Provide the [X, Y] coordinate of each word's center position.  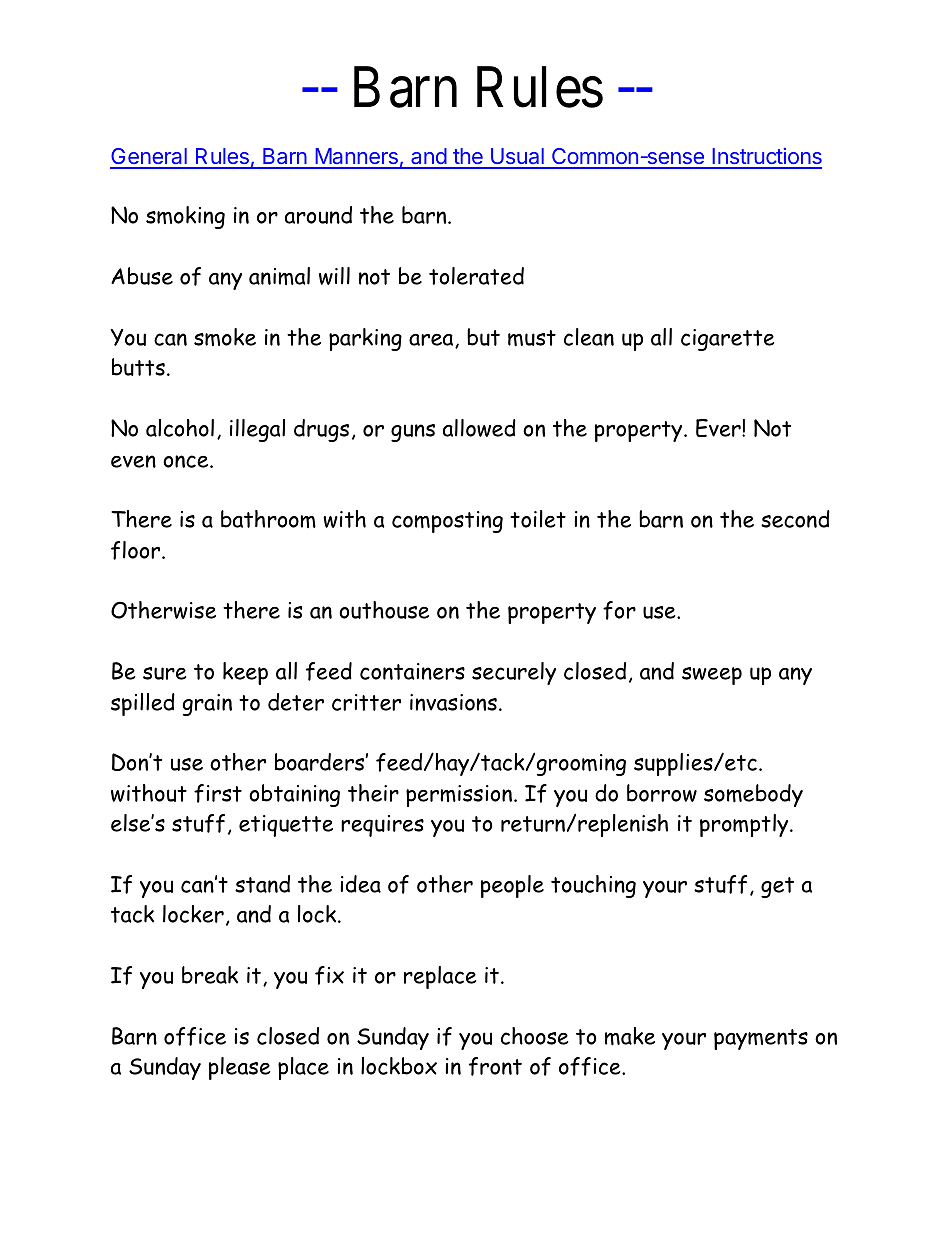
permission [460, 796]
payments [761, 1039]
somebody [753, 795]
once [187, 461]
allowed [479, 428]
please [240, 1068]
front [495, 1066]
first [218, 793]
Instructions [766, 158]
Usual [517, 158]
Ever [719, 428]
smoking [185, 217]
